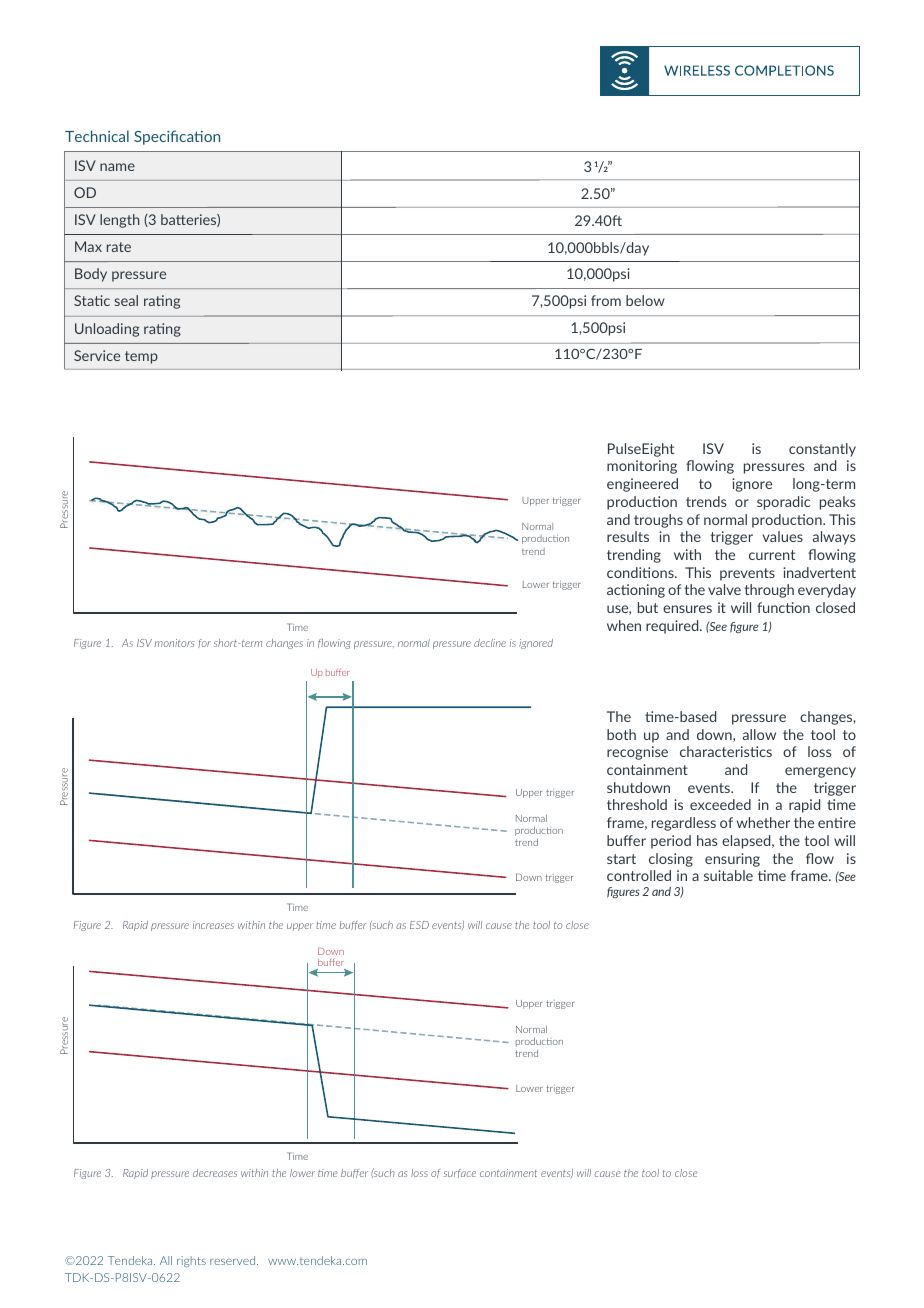 This screenshot has width=924, height=1308. Describe the element at coordinates (460, 1173) in the screenshot. I see `surface` at that location.
